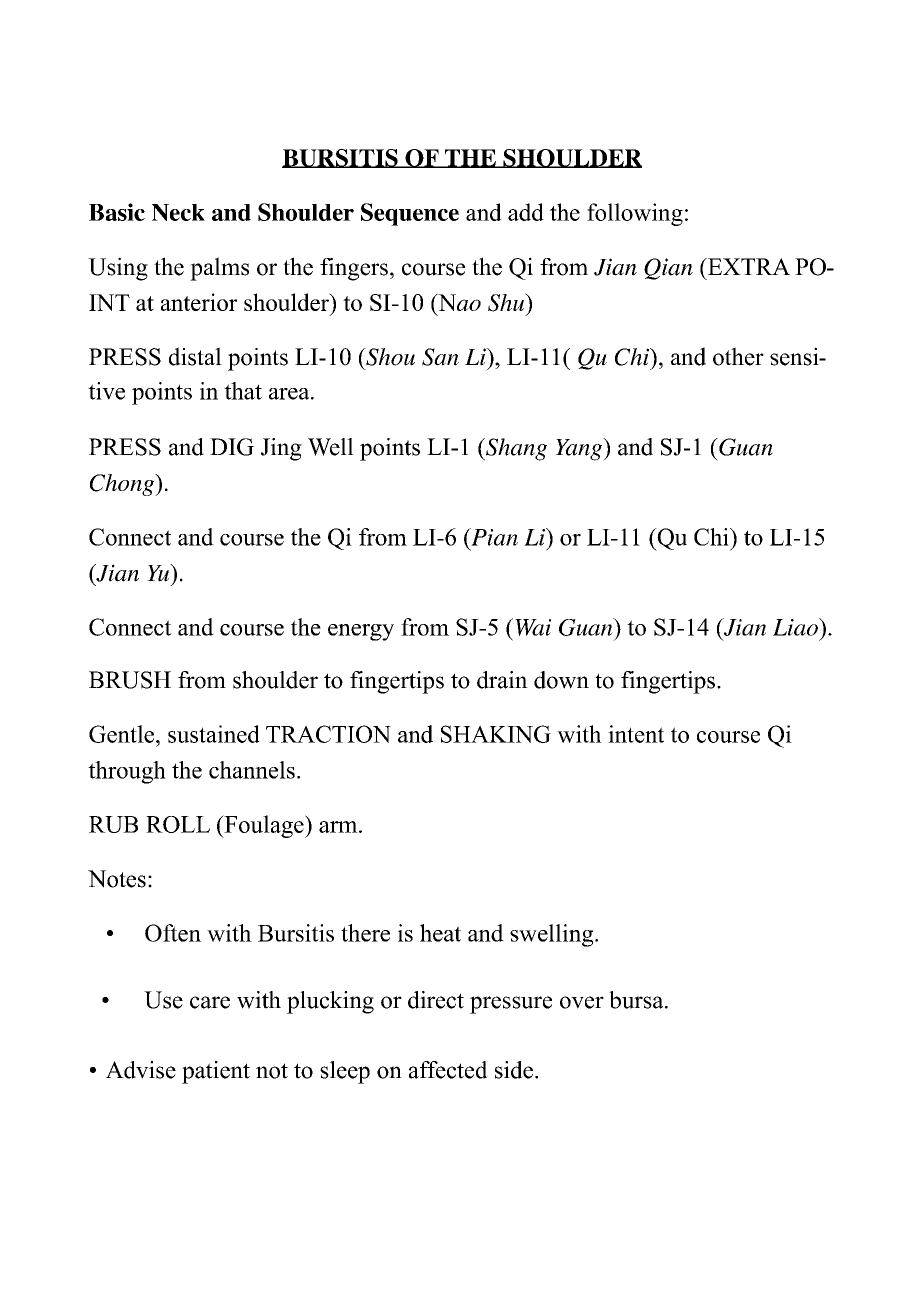 This document has width=924, height=1308. Describe the element at coordinates (796, 627) in the document. I see `Liao` at that location.
